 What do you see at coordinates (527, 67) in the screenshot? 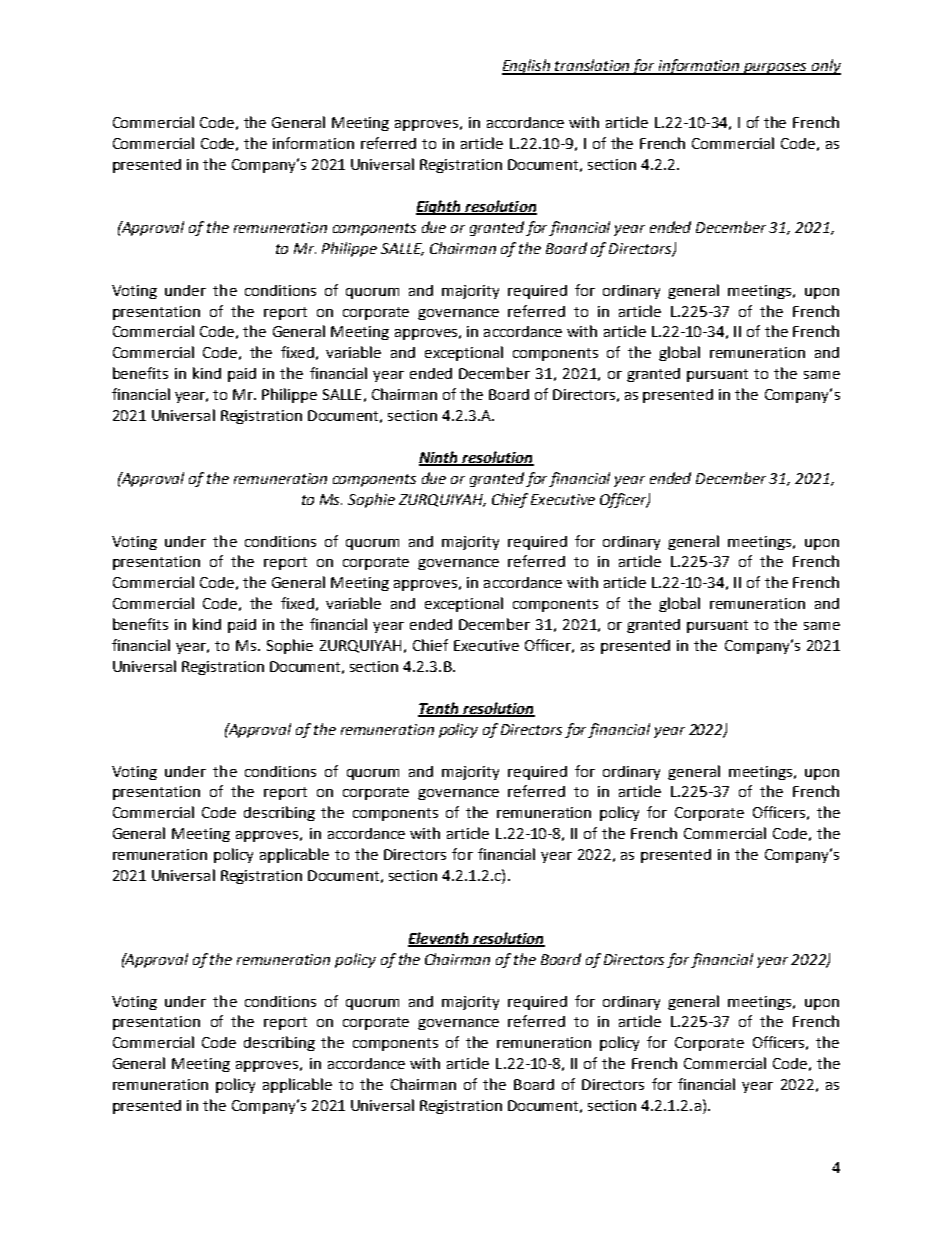
I see `English` at bounding box center [527, 67].
